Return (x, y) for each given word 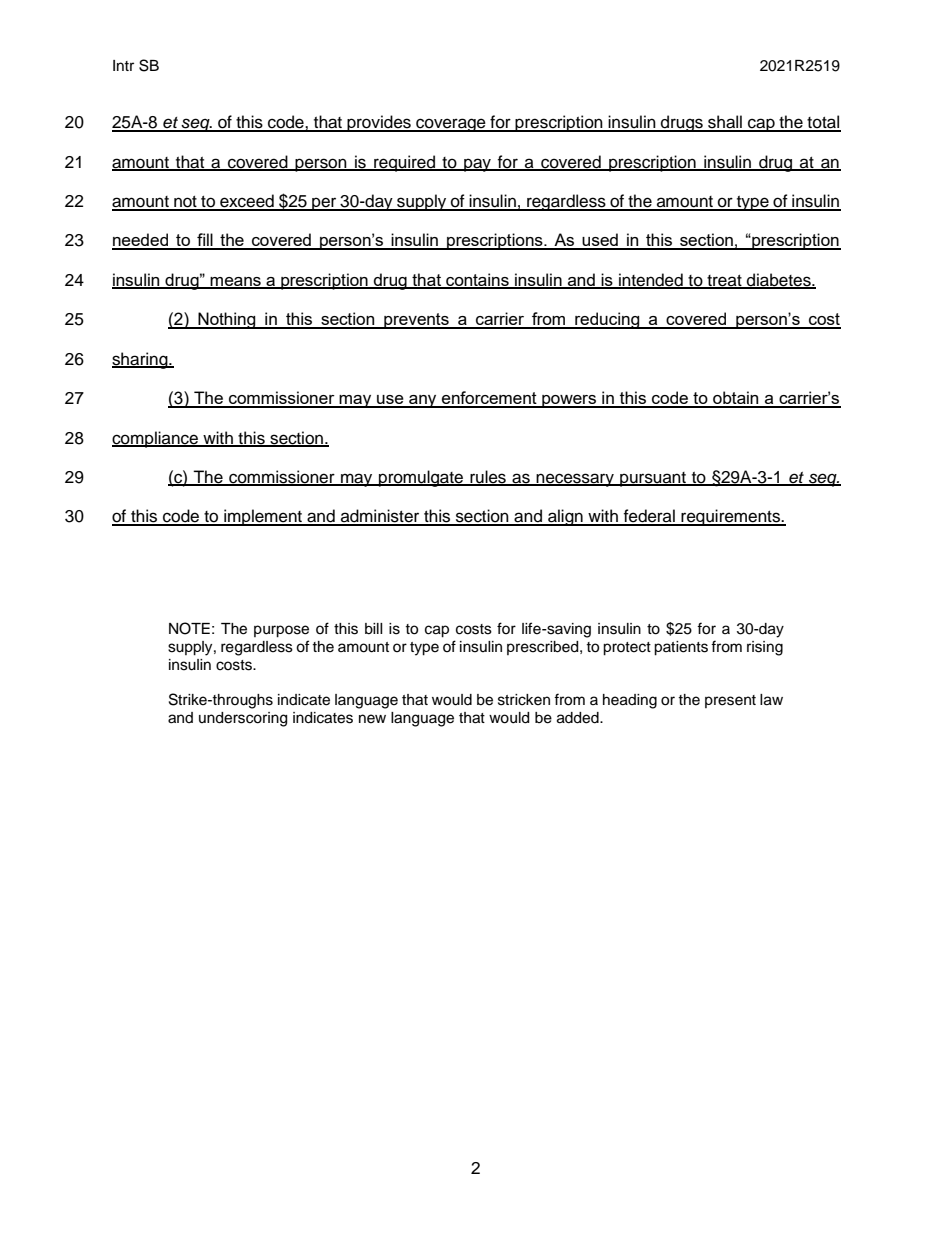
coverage (451, 125)
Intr (123, 65)
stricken (524, 700)
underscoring (243, 719)
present (730, 701)
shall (725, 123)
